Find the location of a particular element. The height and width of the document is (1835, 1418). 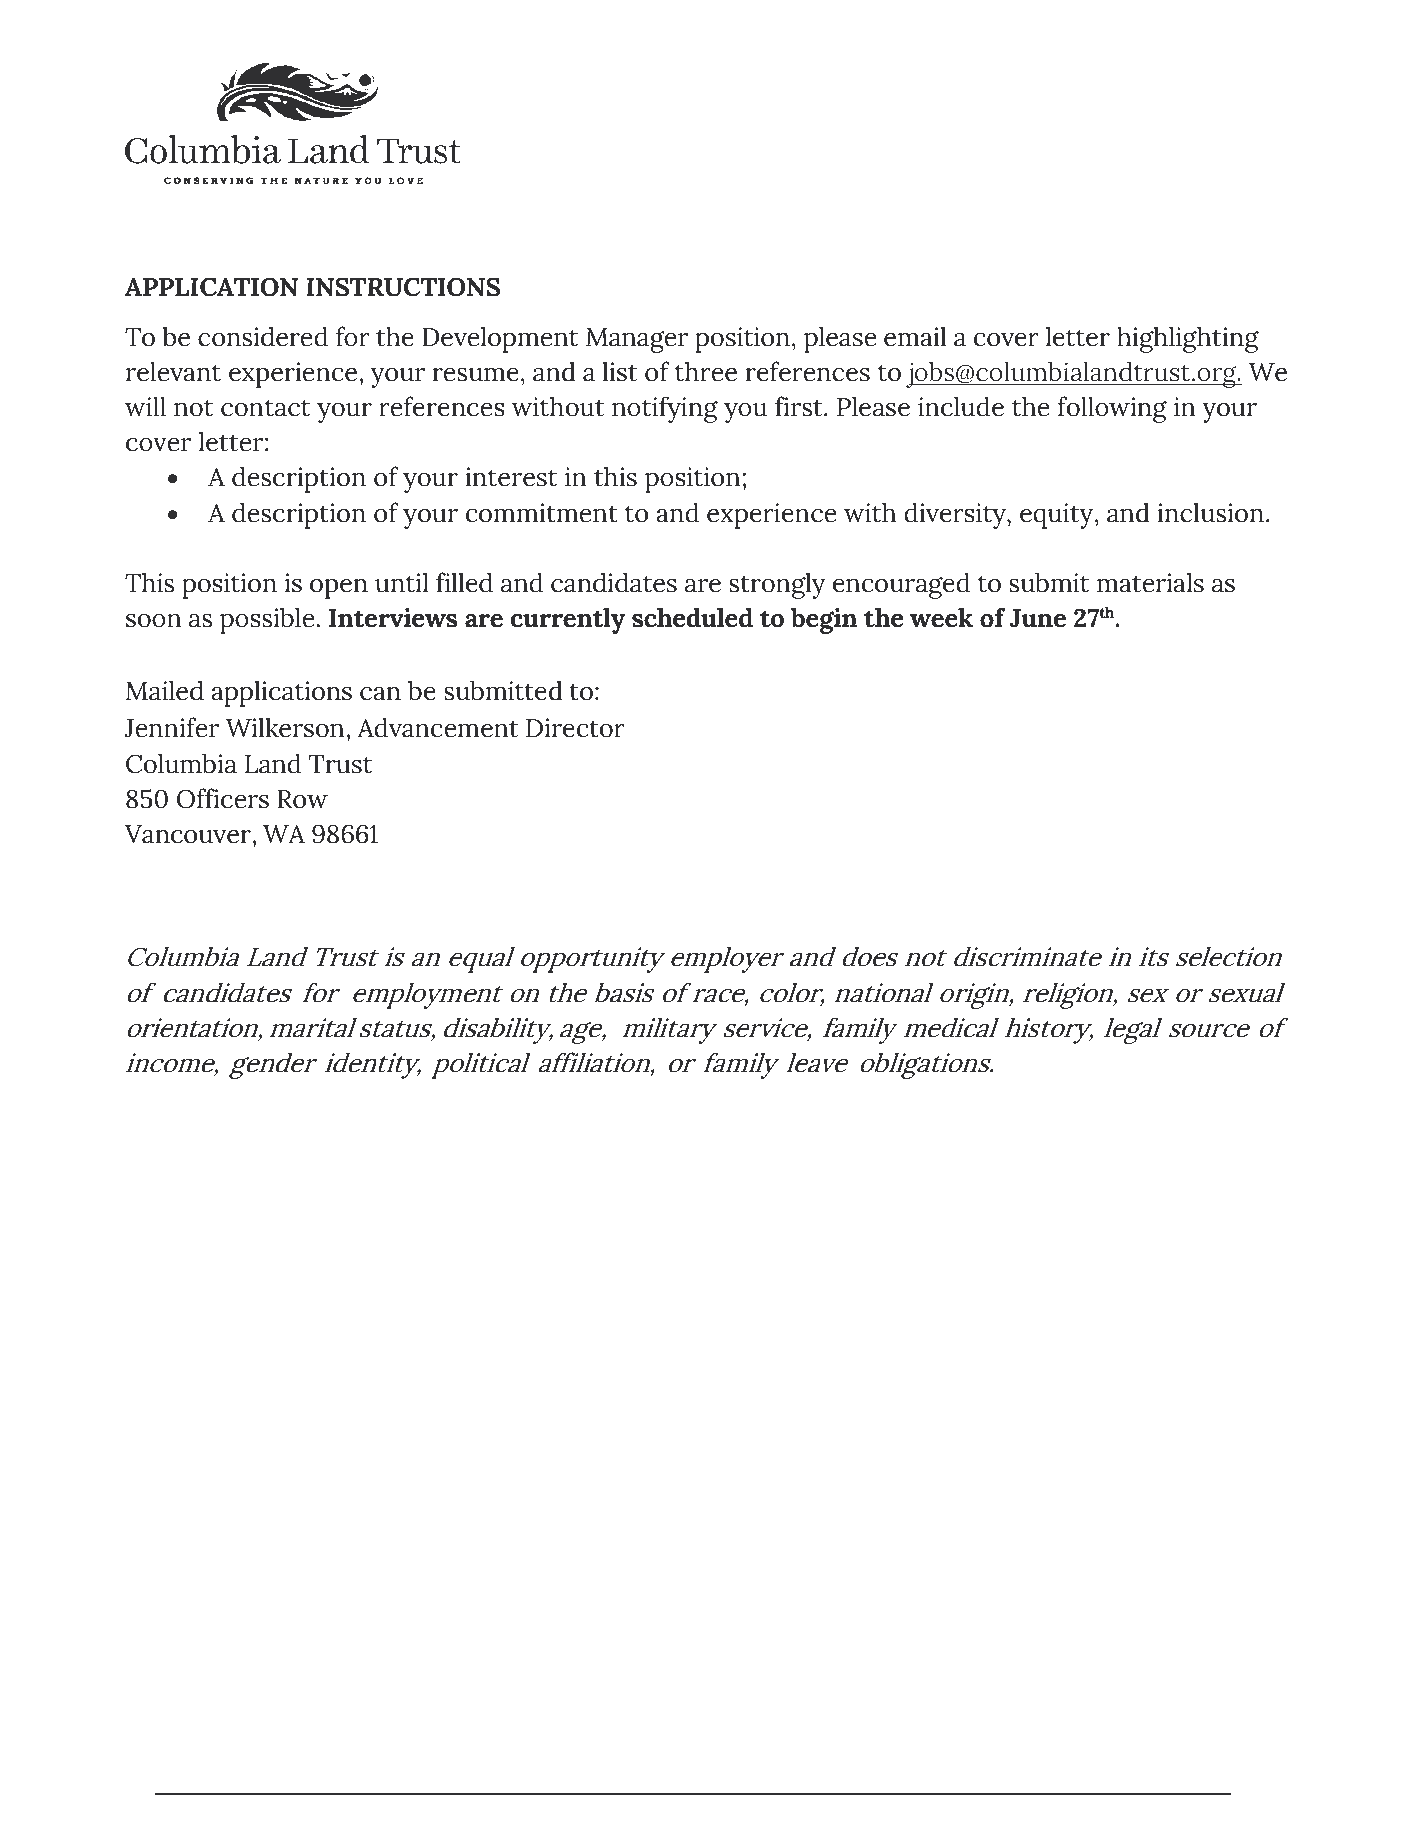

equity is located at coordinates (1058, 516).
